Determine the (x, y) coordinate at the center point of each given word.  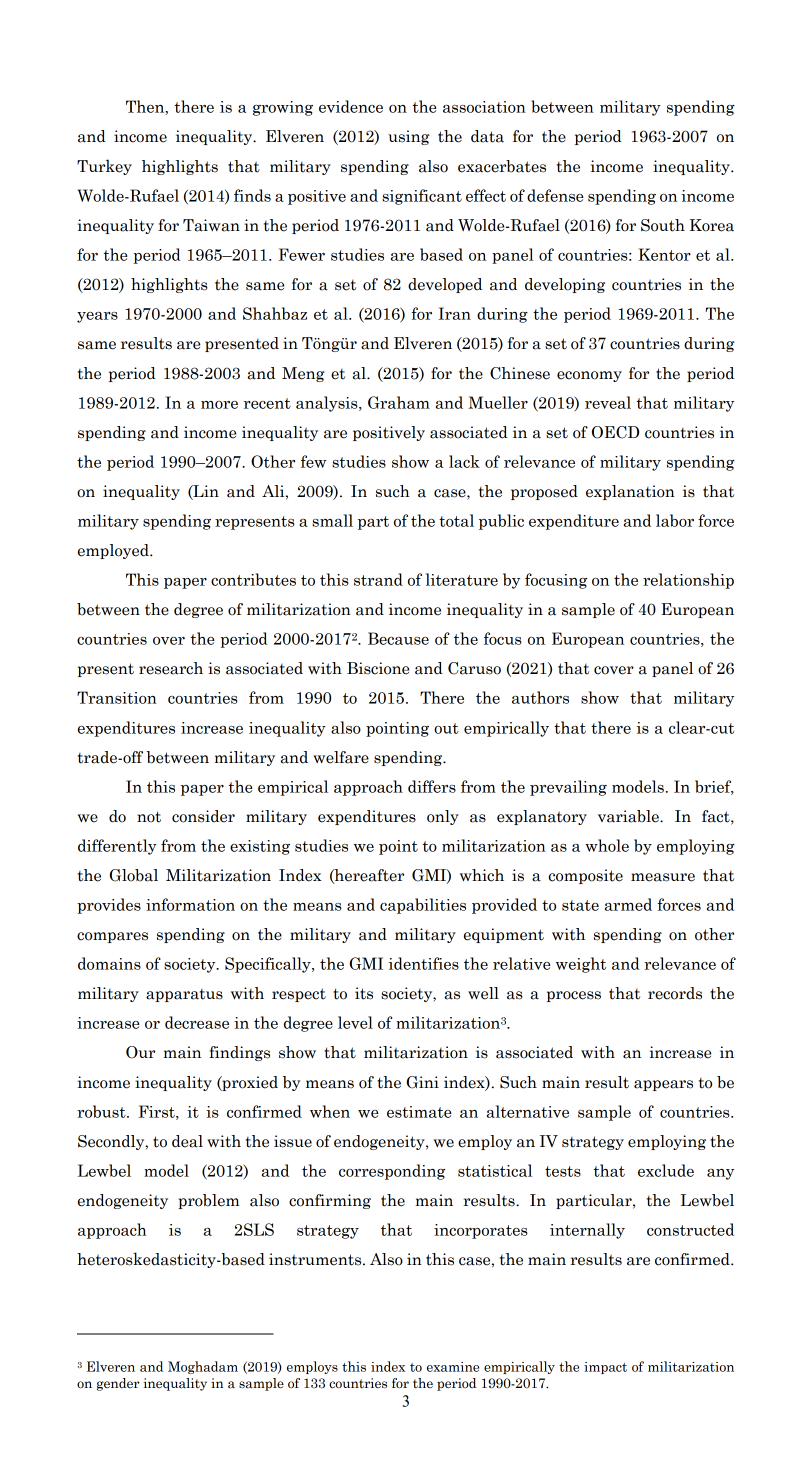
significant (422, 197)
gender (118, 1384)
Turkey (104, 167)
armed (628, 904)
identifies (424, 963)
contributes (253, 579)
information (190, 904)
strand (378, 579)
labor (675, 520)
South (663, 225)
